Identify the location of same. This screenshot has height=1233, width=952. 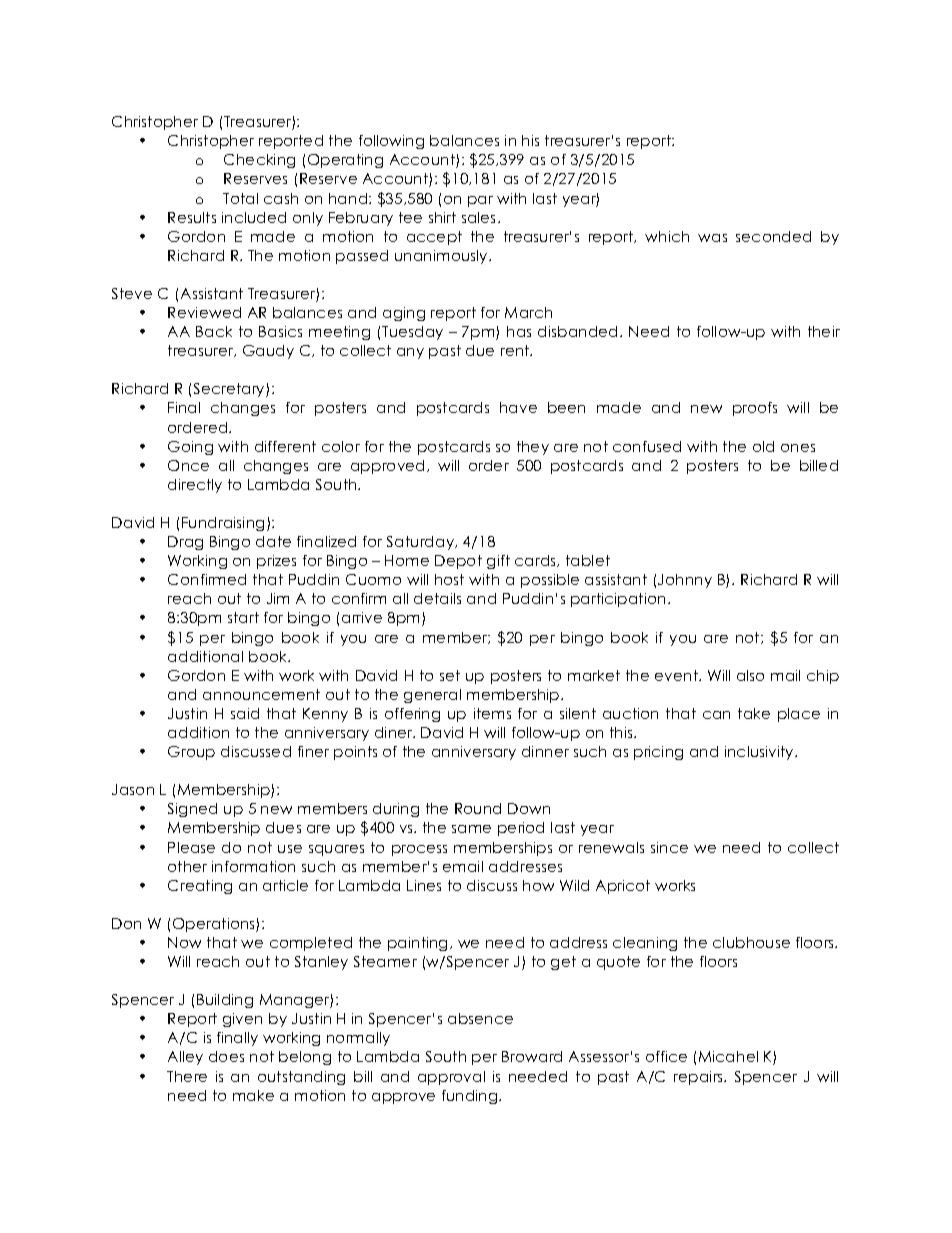
(471, 829).
